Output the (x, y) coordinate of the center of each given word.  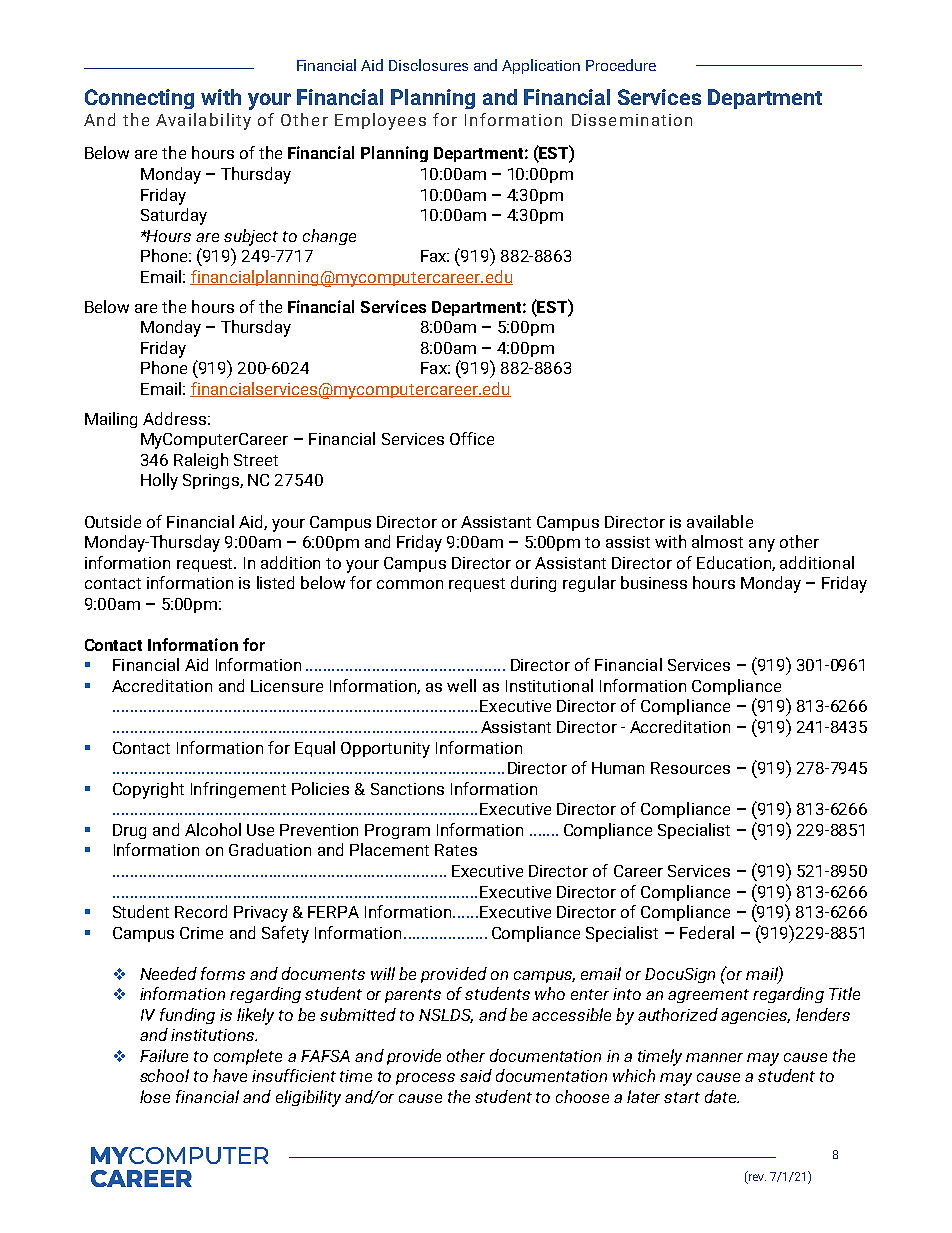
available (720, 521)
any (762, 545)
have (230, 1075)
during (533, 584)
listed (275, 582)
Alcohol (213, 829)
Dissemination (632, 120)
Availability (203, 121)
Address (174, 418)
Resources (690, 768)
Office (472, 438)
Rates (456, 850)
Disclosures (428, 65)
